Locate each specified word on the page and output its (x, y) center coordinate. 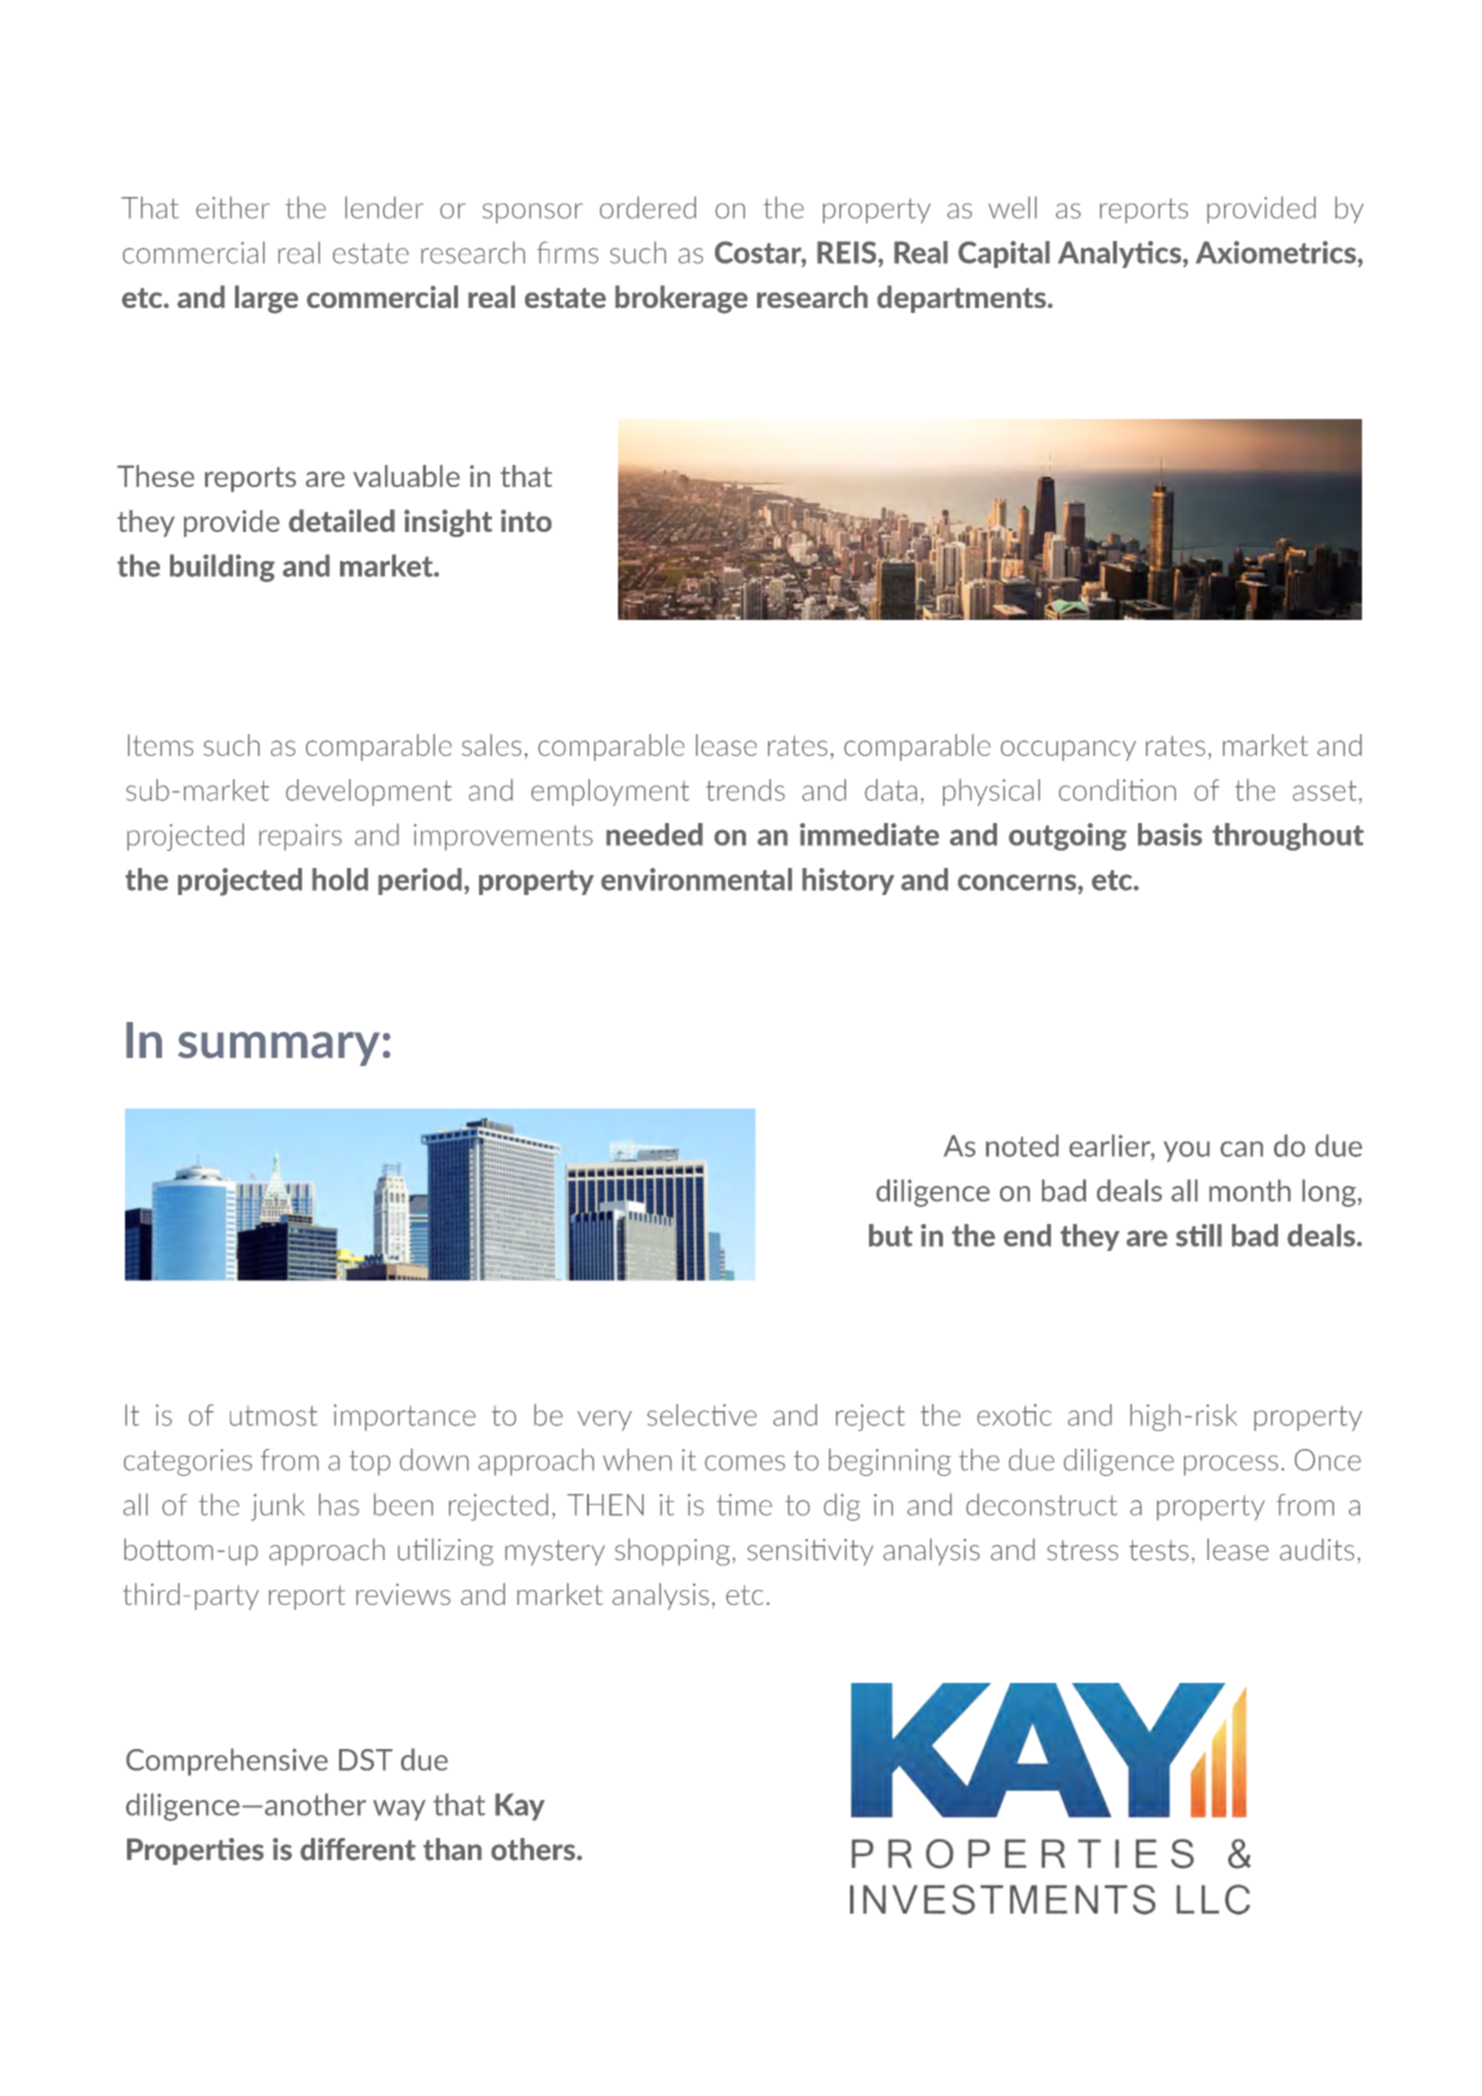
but (891, 1235)
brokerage (681, 299)
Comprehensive (227, 1762)
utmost (273, 1416)
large (266, 299)
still (1199, 1235)
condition (1117, 790)
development (369, 792)
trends (745, 790)
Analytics (1121, 254)
